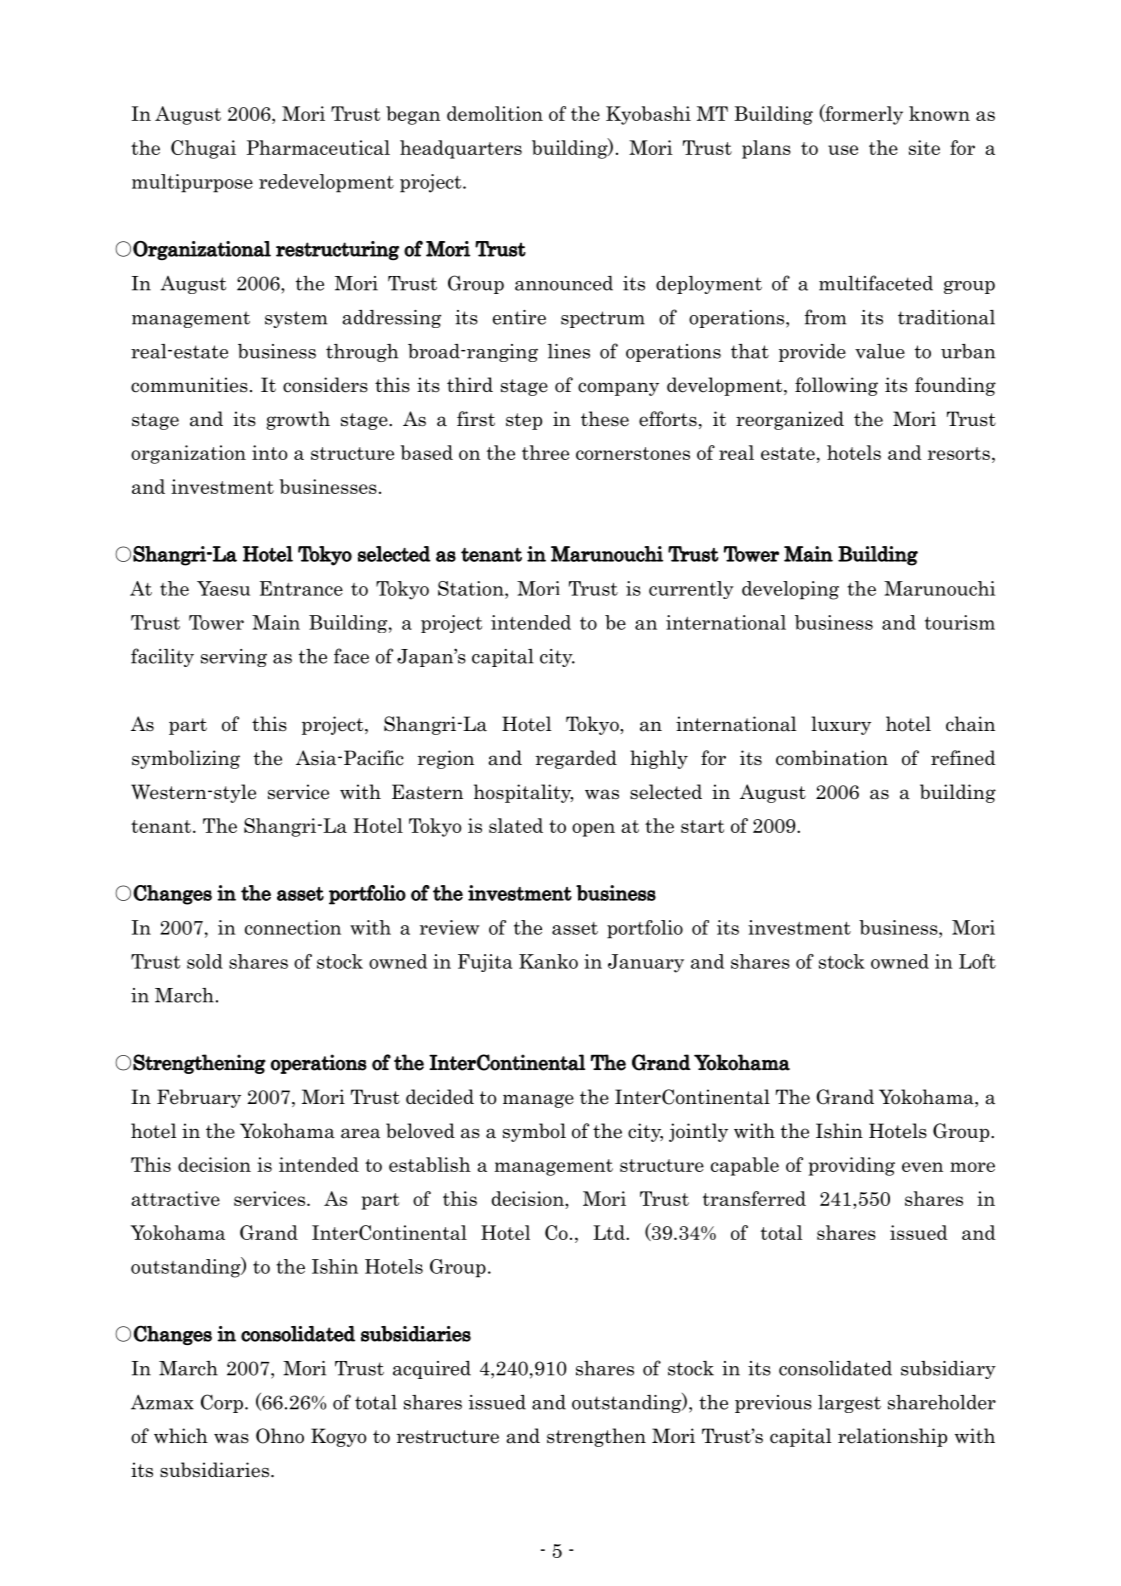 The width and height of the screenshot is (1121, 1586). Describe the element at coordinates (843, 150) in the screenshot. I see `use` at that location.
